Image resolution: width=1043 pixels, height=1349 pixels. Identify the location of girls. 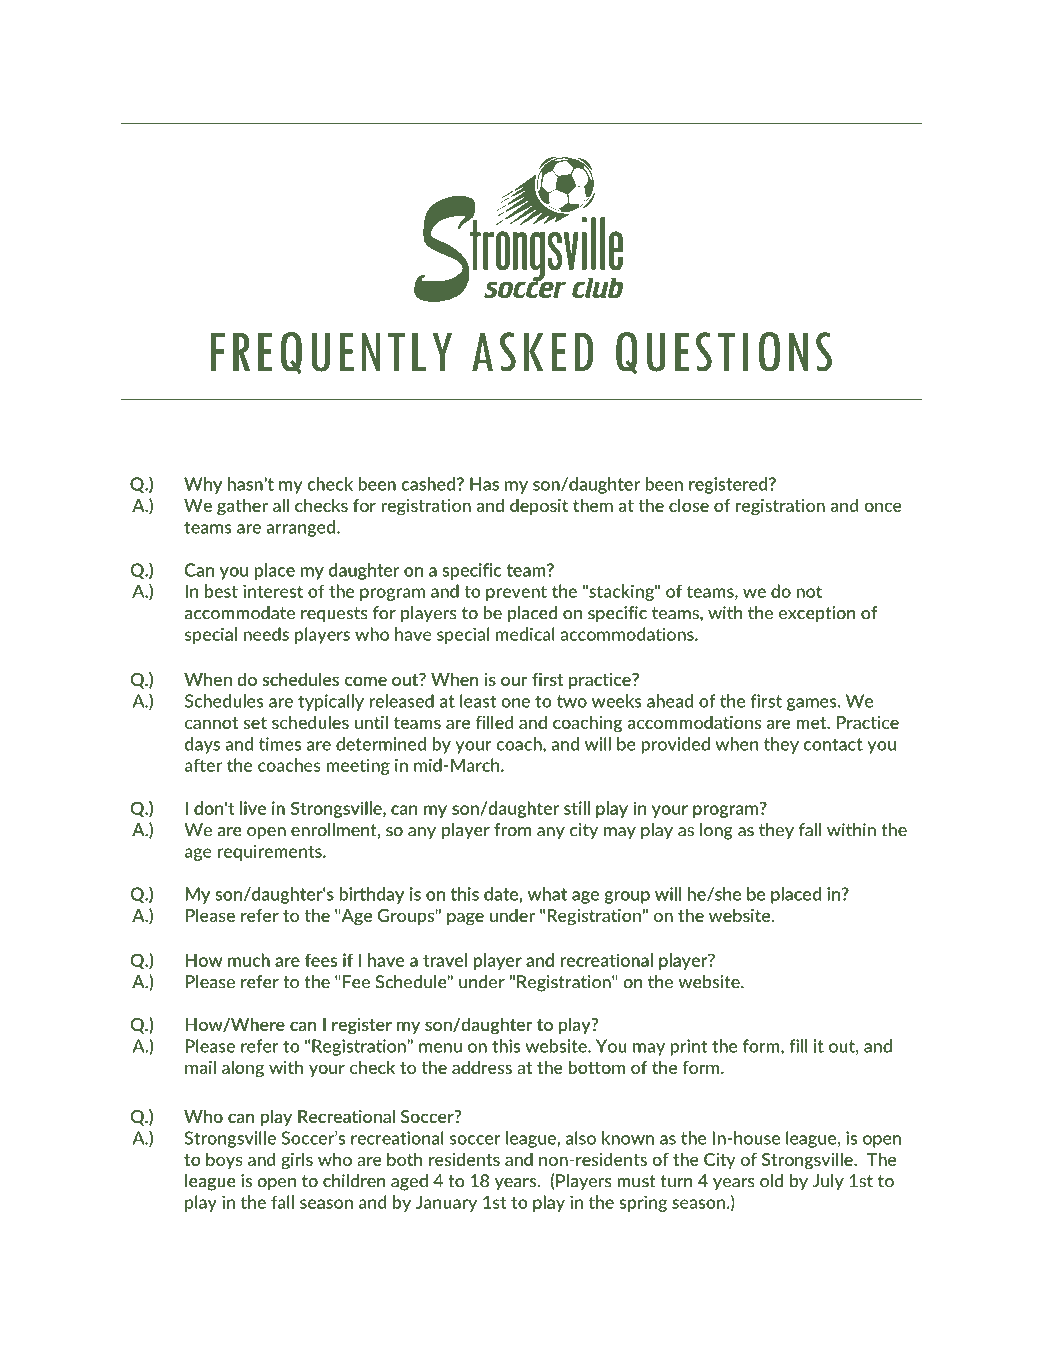
(297, 1160).
